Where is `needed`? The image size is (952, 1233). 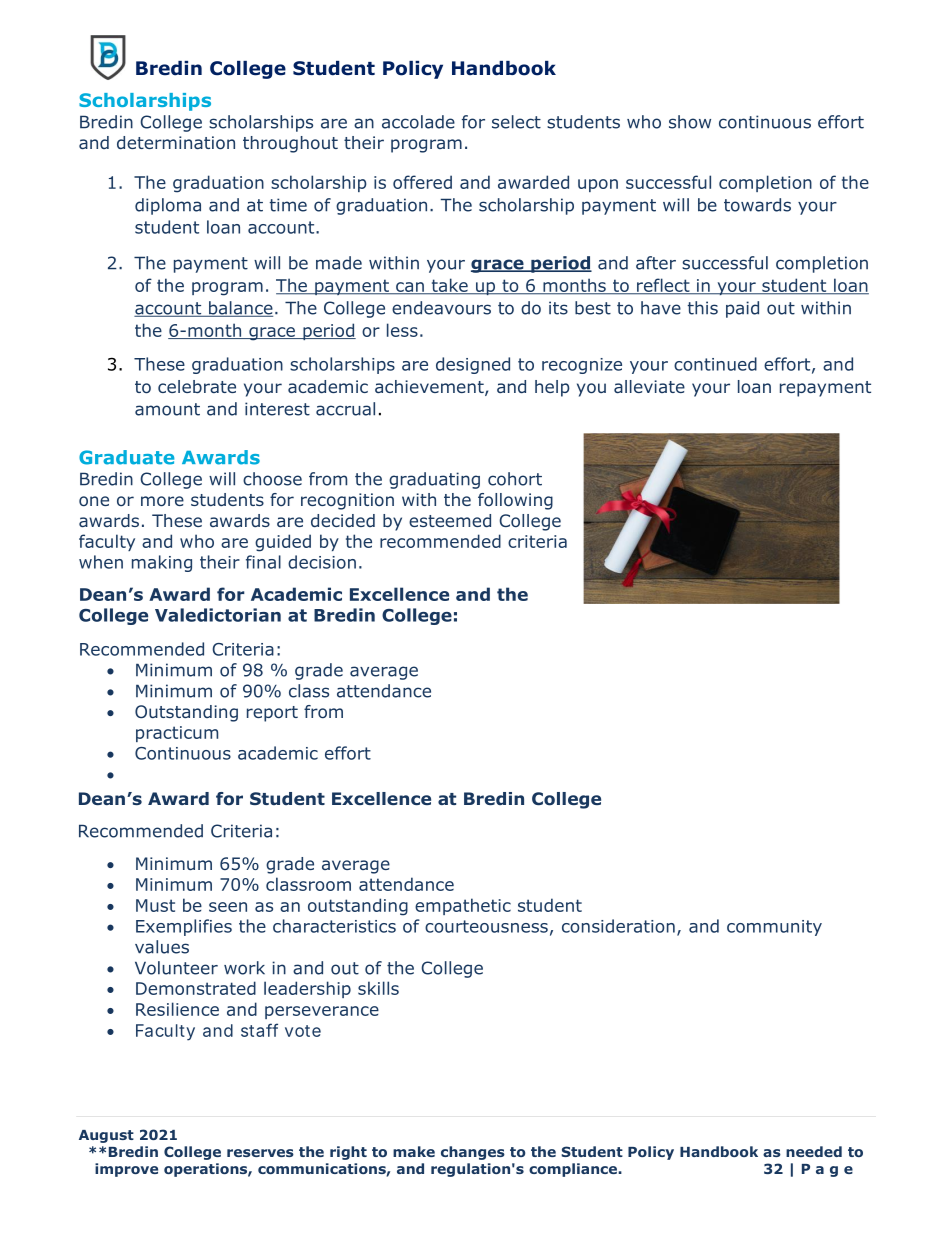 needed is located at coordinates (814, 1151).
